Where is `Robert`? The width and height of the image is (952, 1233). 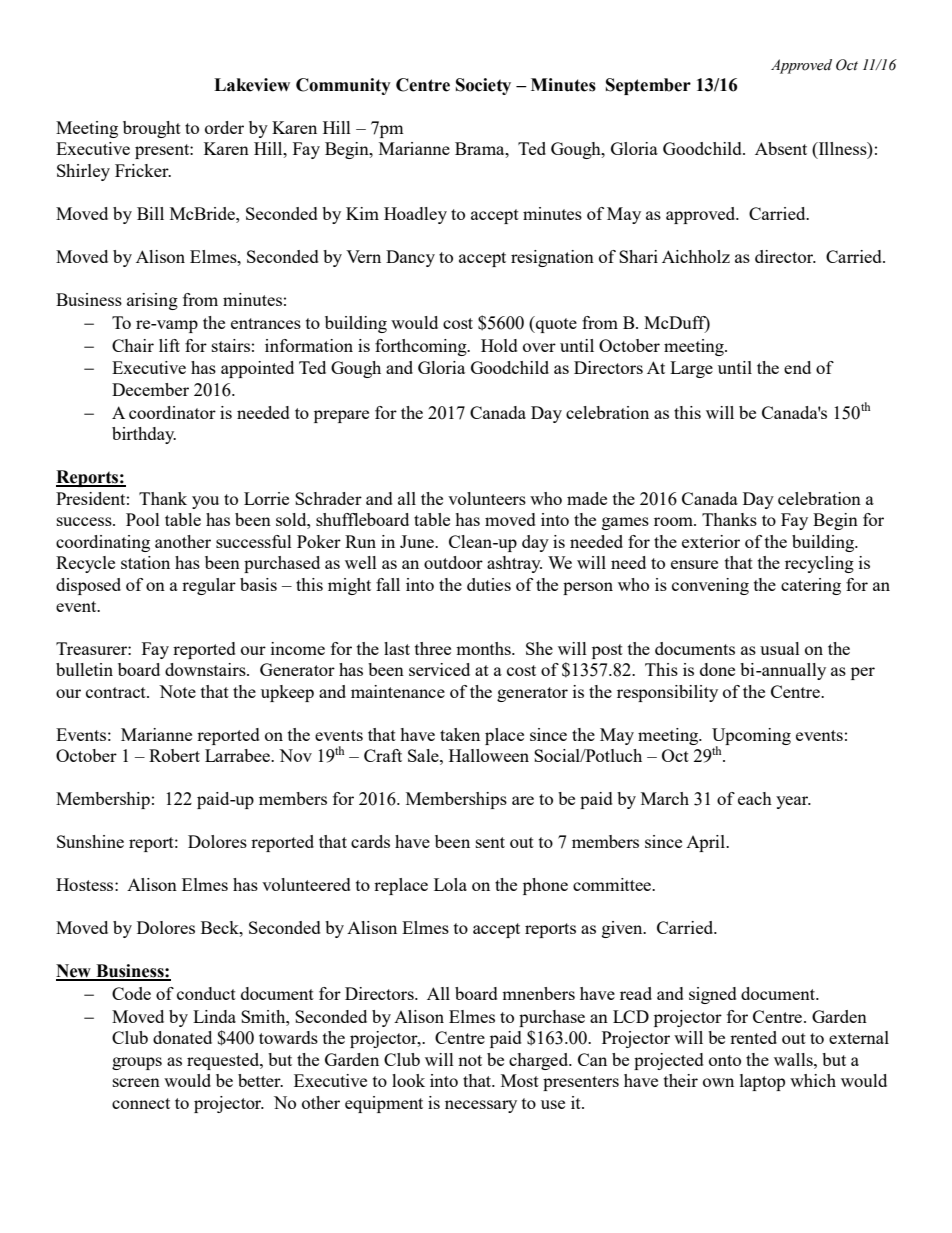 Robert is located at coordinates (174, 755).
